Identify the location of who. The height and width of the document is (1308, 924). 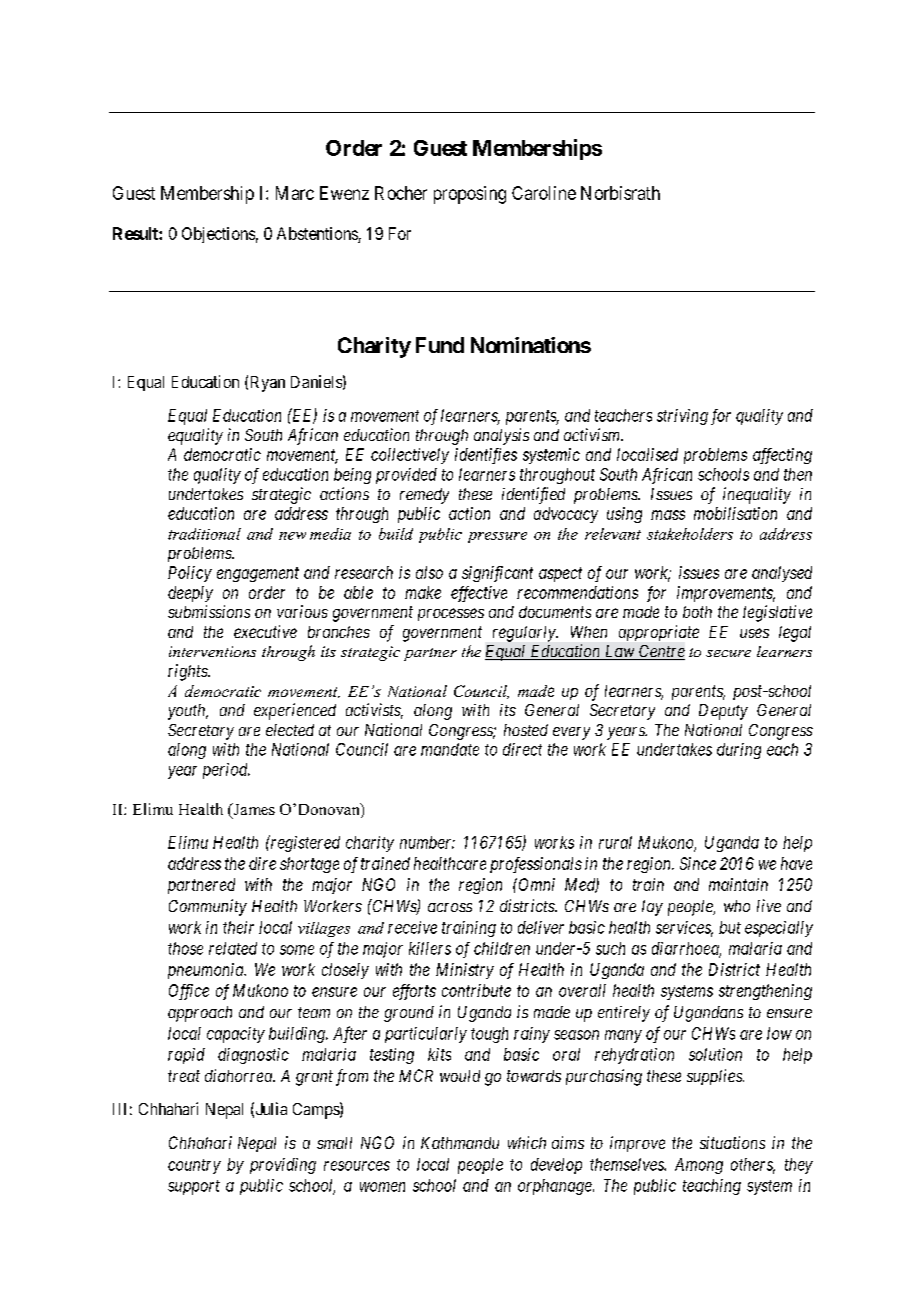
(737, 906).
